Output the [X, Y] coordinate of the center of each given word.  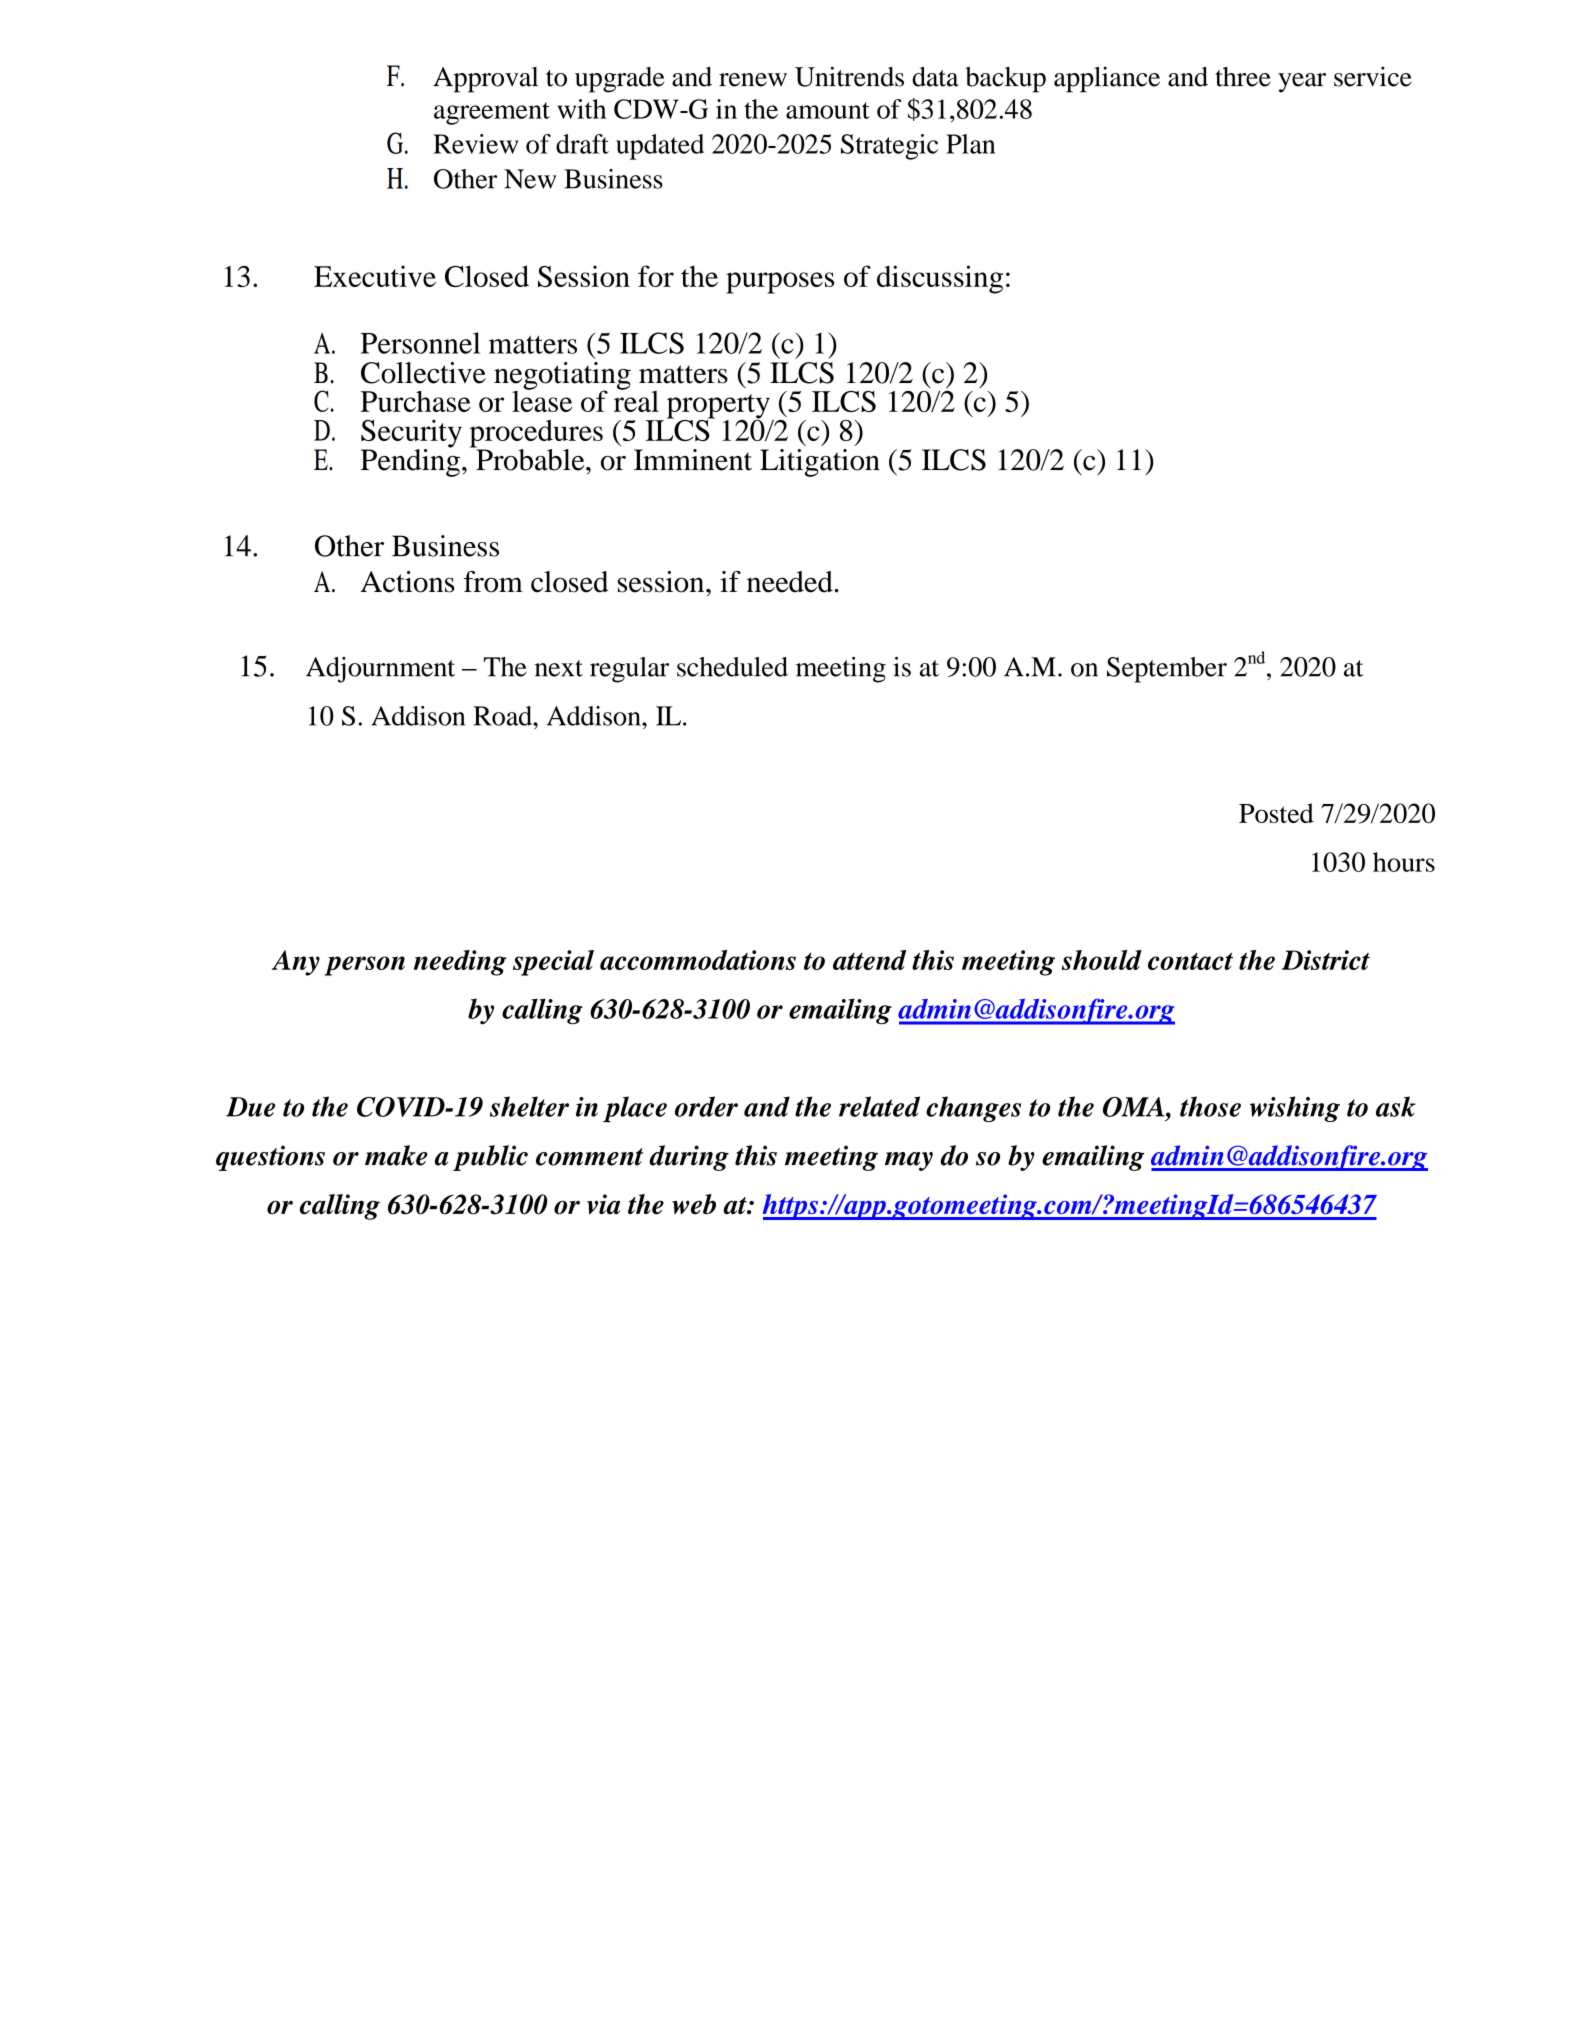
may [909, 1161]
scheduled [732, 667]
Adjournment [380, 670]
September [1167, 670]
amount [828, 110]
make [396, 1155]
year [1302, 83]
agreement [492, 113]
